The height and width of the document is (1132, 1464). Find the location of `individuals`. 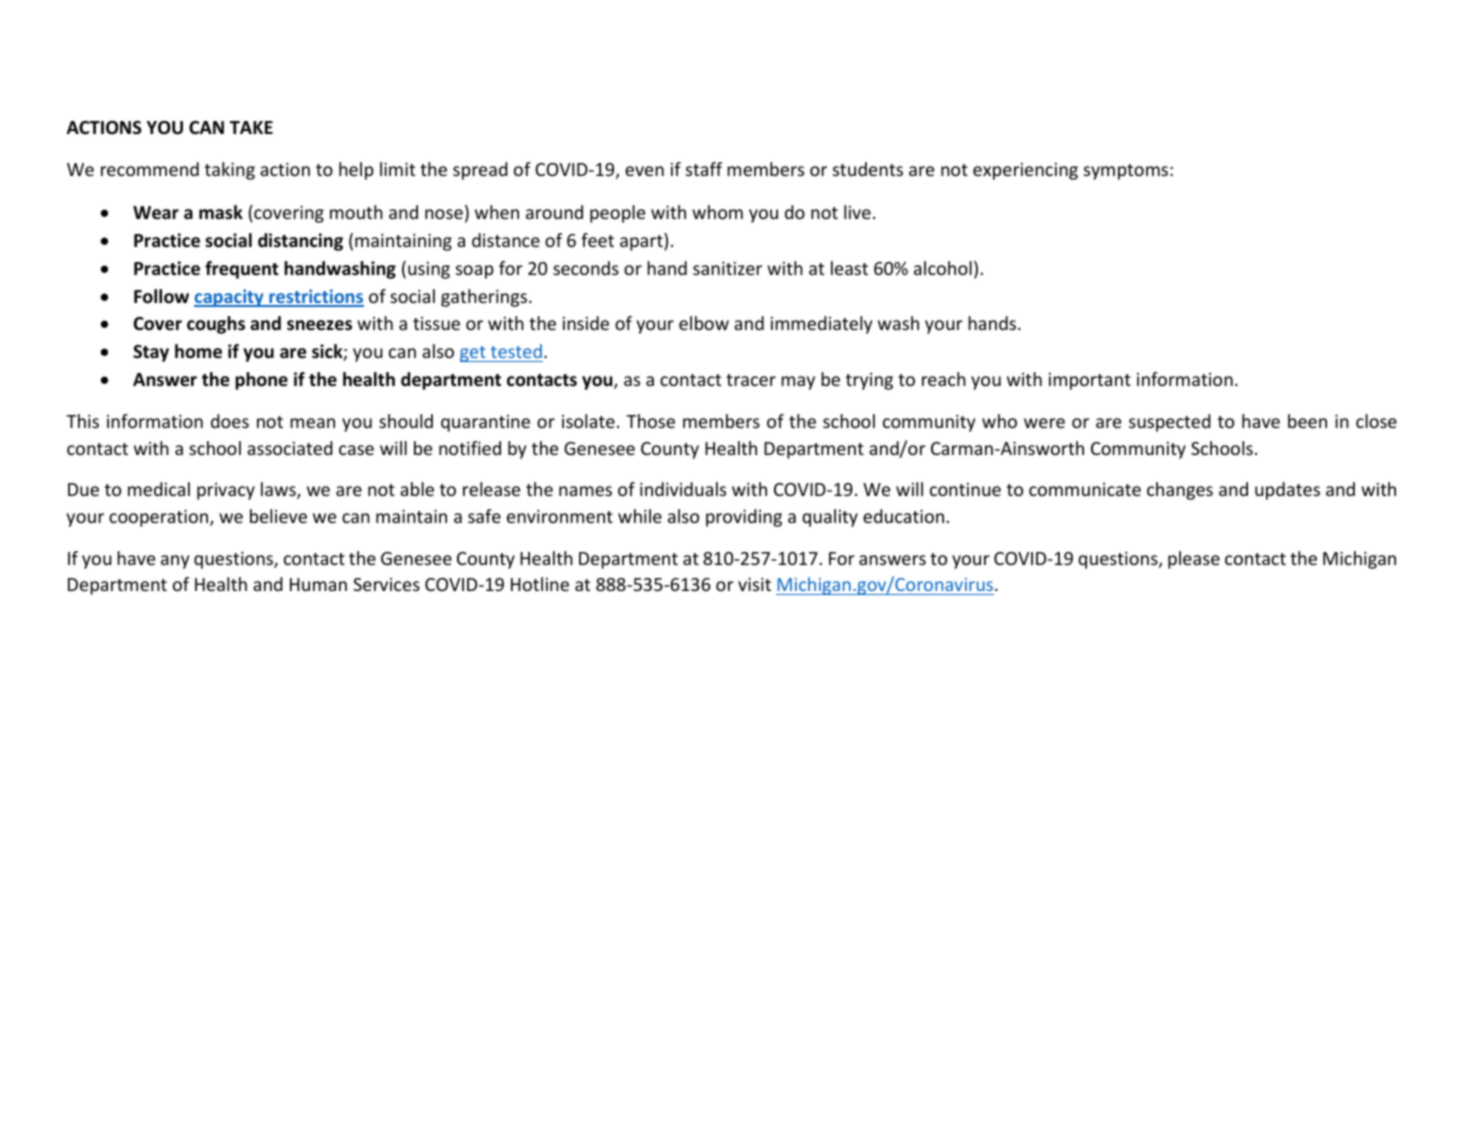

individuals is located at coordinates (683, 489).
